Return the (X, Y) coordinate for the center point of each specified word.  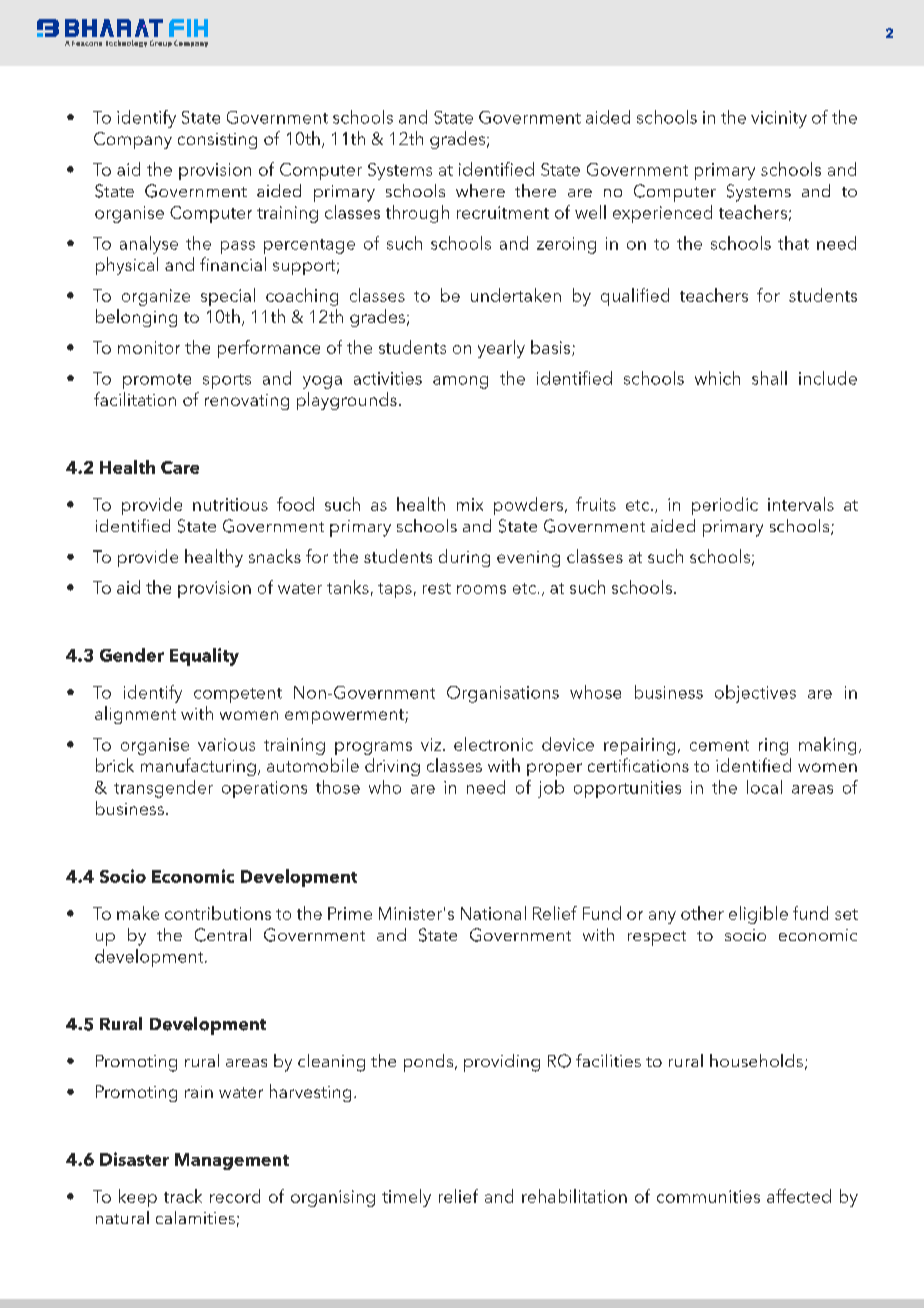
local (764, 787)
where (480, 190)
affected (799, 1196)
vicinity (779, 119)
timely (406, 1198)
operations (264, 789)
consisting (217, 141)
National (493, 913)
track (183, 1196)
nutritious (230, 504)
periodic (725, 506)
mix (470, 504)
